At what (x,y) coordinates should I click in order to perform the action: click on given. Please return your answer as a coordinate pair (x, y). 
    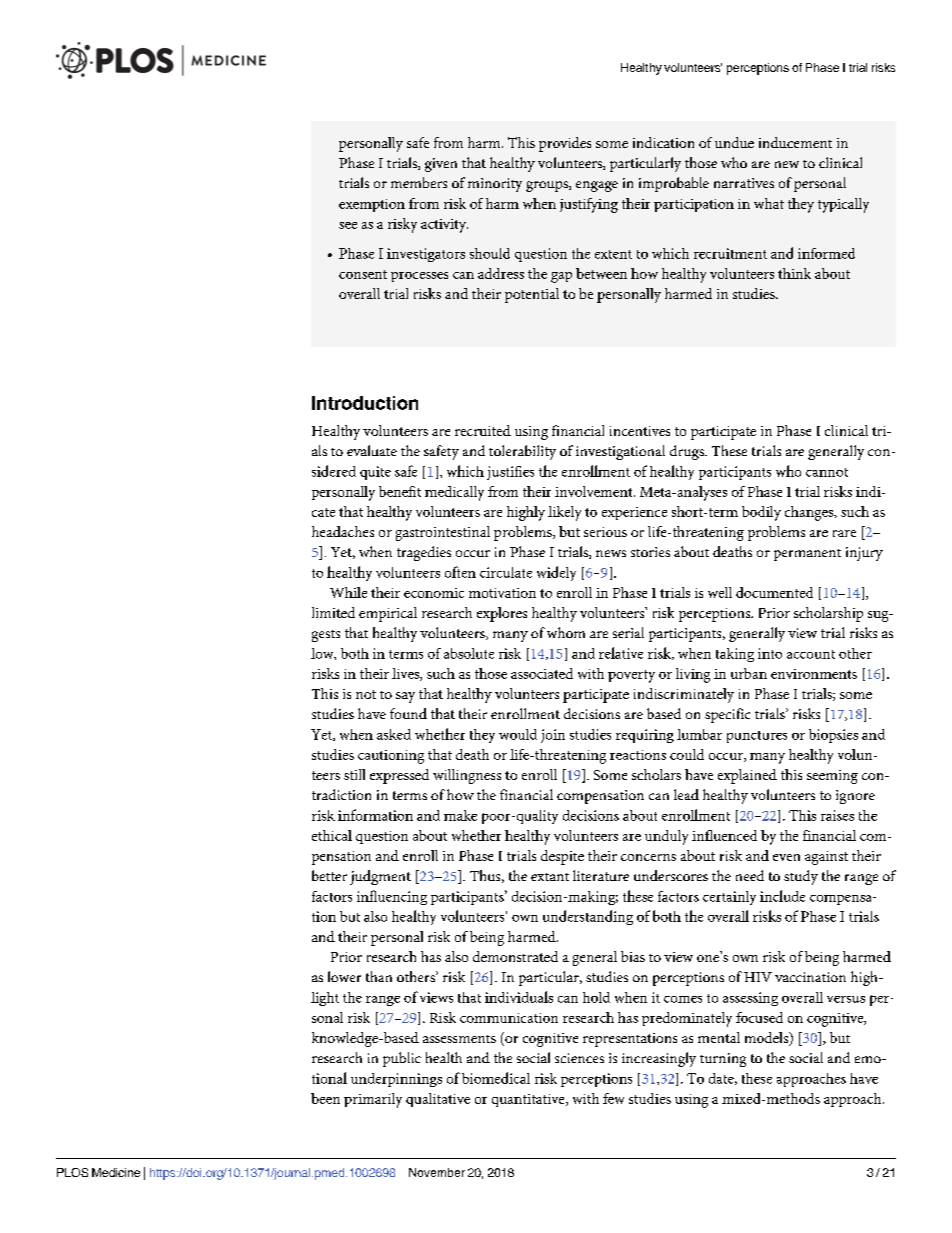
    Looking at the image, I should click on (441, 165).
